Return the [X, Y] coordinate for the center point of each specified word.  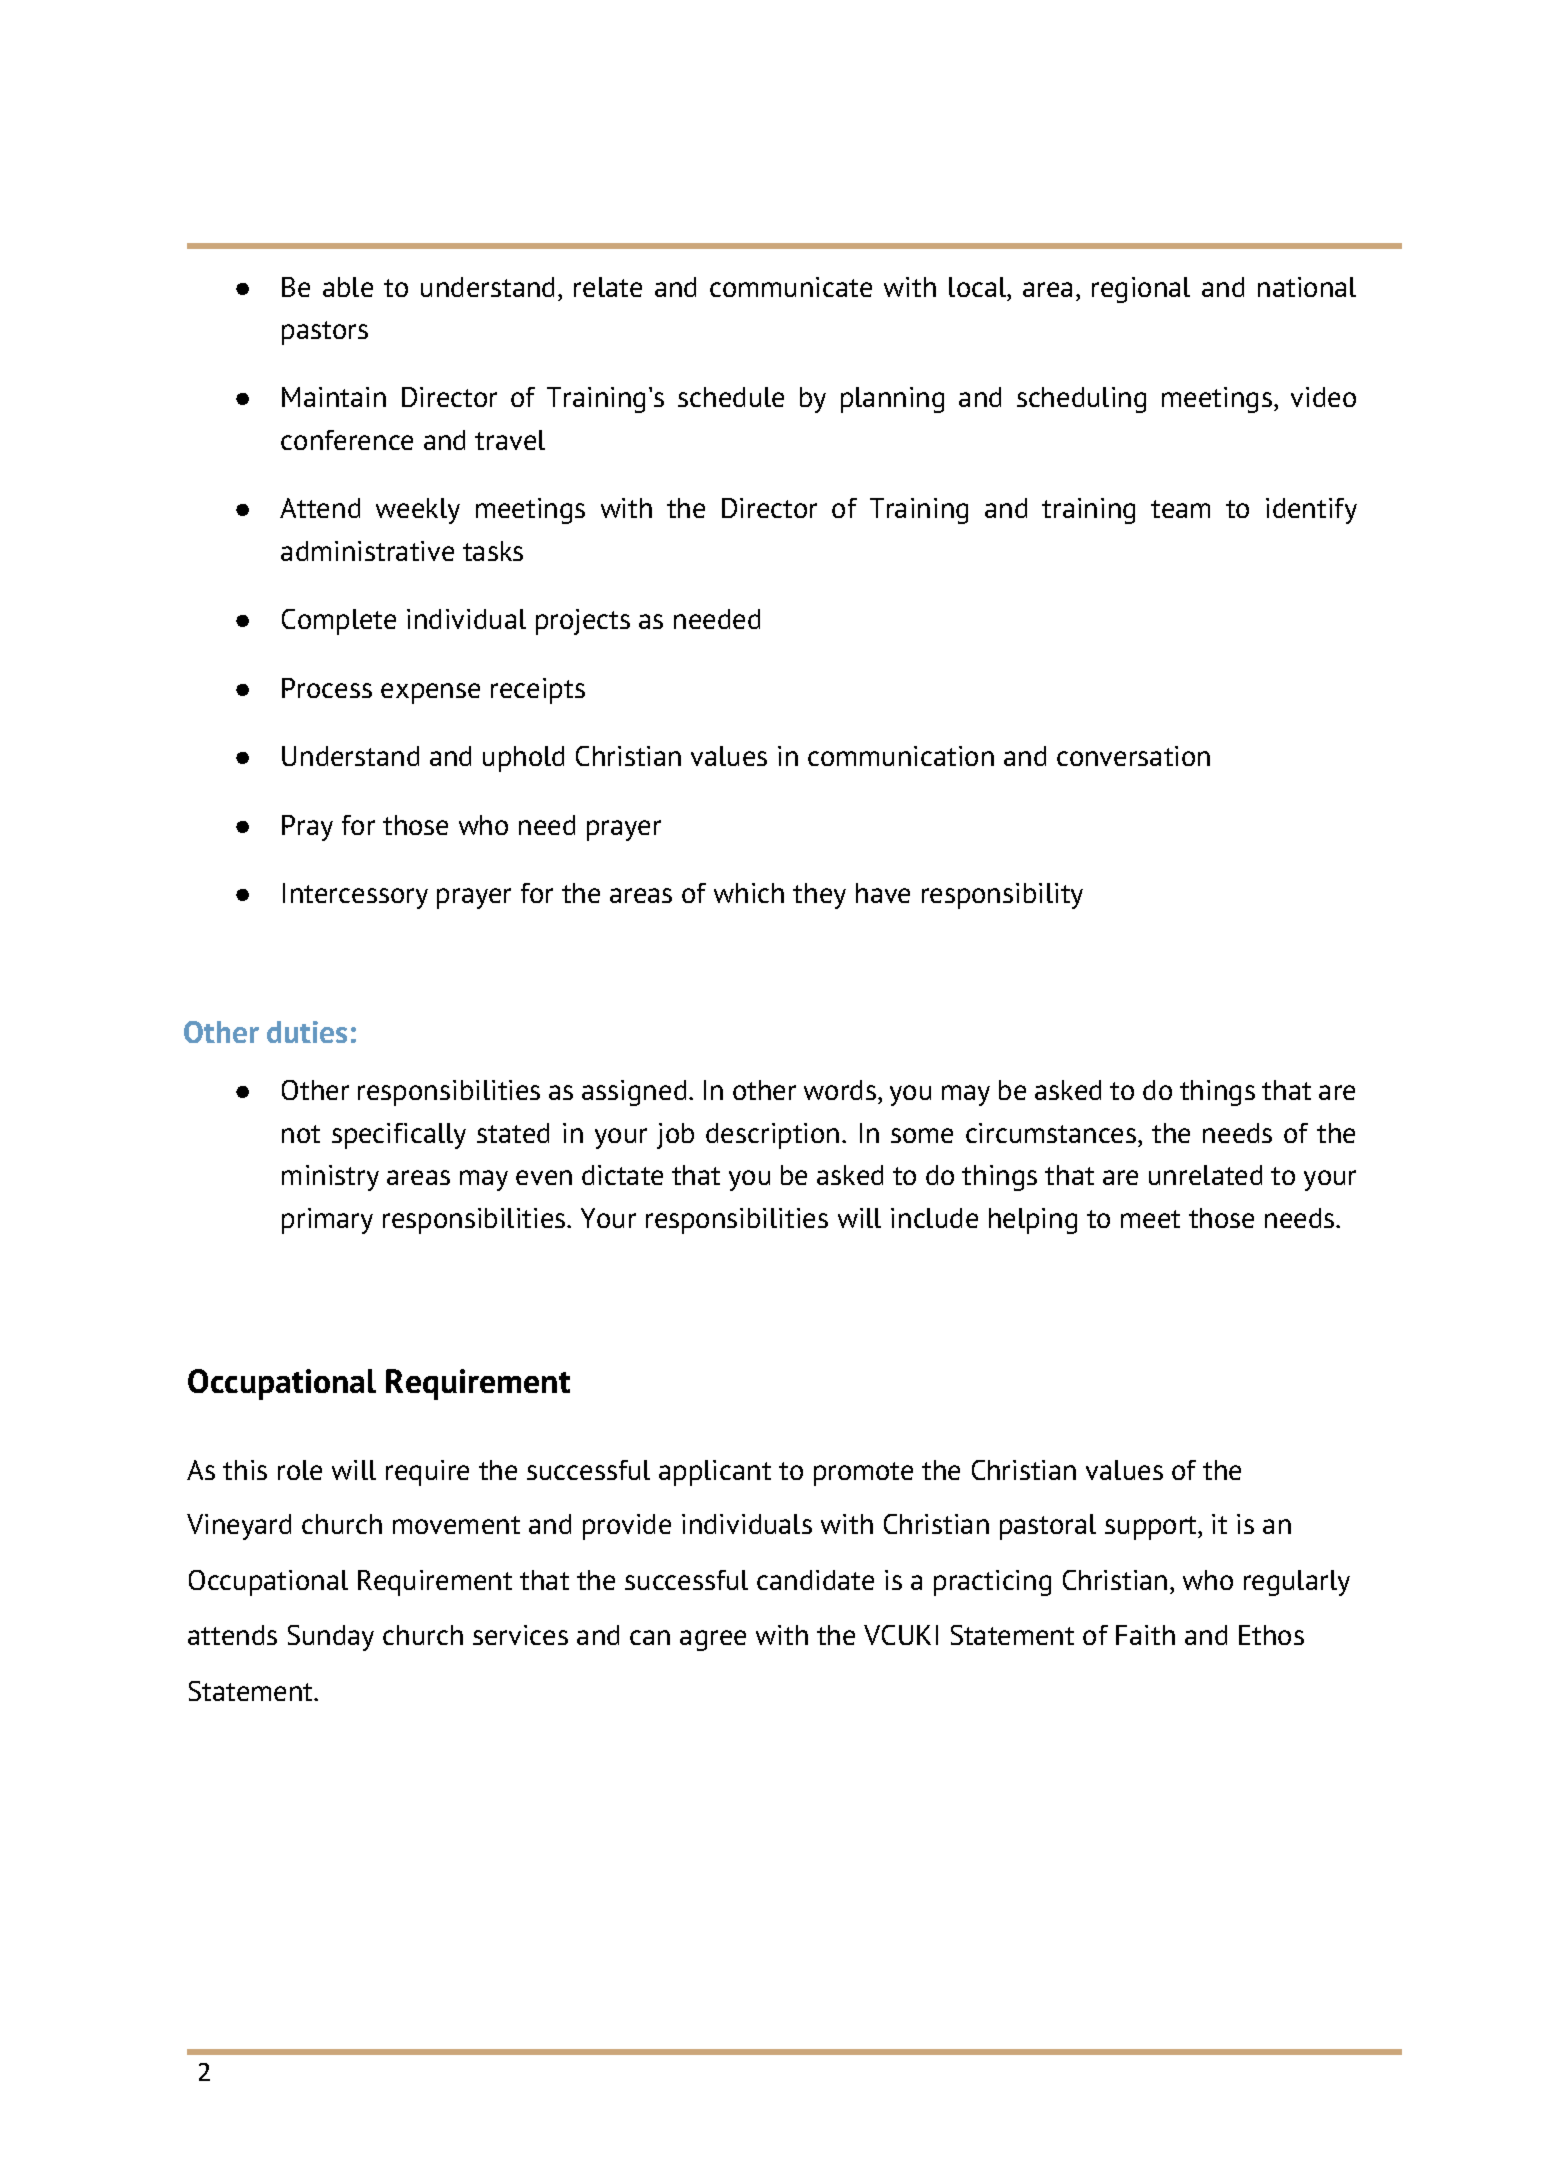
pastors [325, 333]
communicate [791, 287]
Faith [1145, 1635]
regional [1141, 290]
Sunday [331, 1638]
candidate [815, 1580]
